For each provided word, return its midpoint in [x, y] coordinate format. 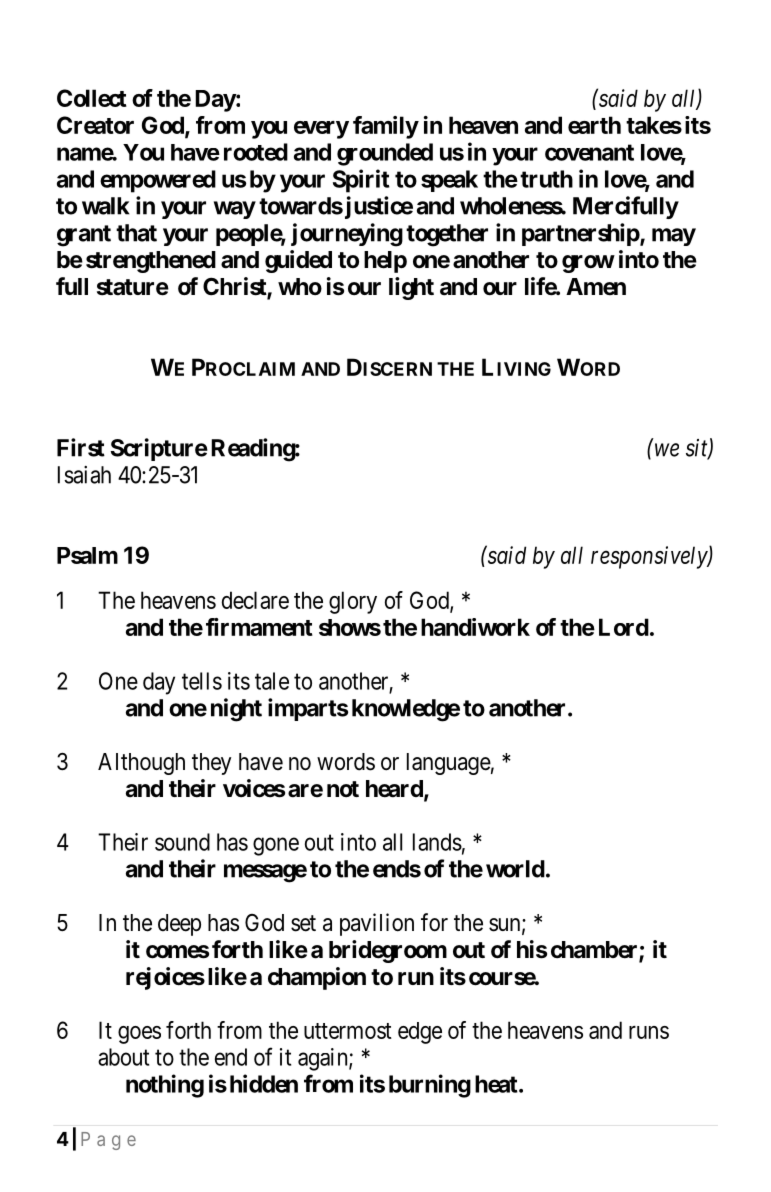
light [411, 288]
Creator [95, 125]
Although [141, 764]
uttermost [348, 1031]
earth [594, 125]
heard [395, 790]
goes [139, 1035]
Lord [624, 627]
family [386, 127]
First [81, 447]
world [515, 869]
